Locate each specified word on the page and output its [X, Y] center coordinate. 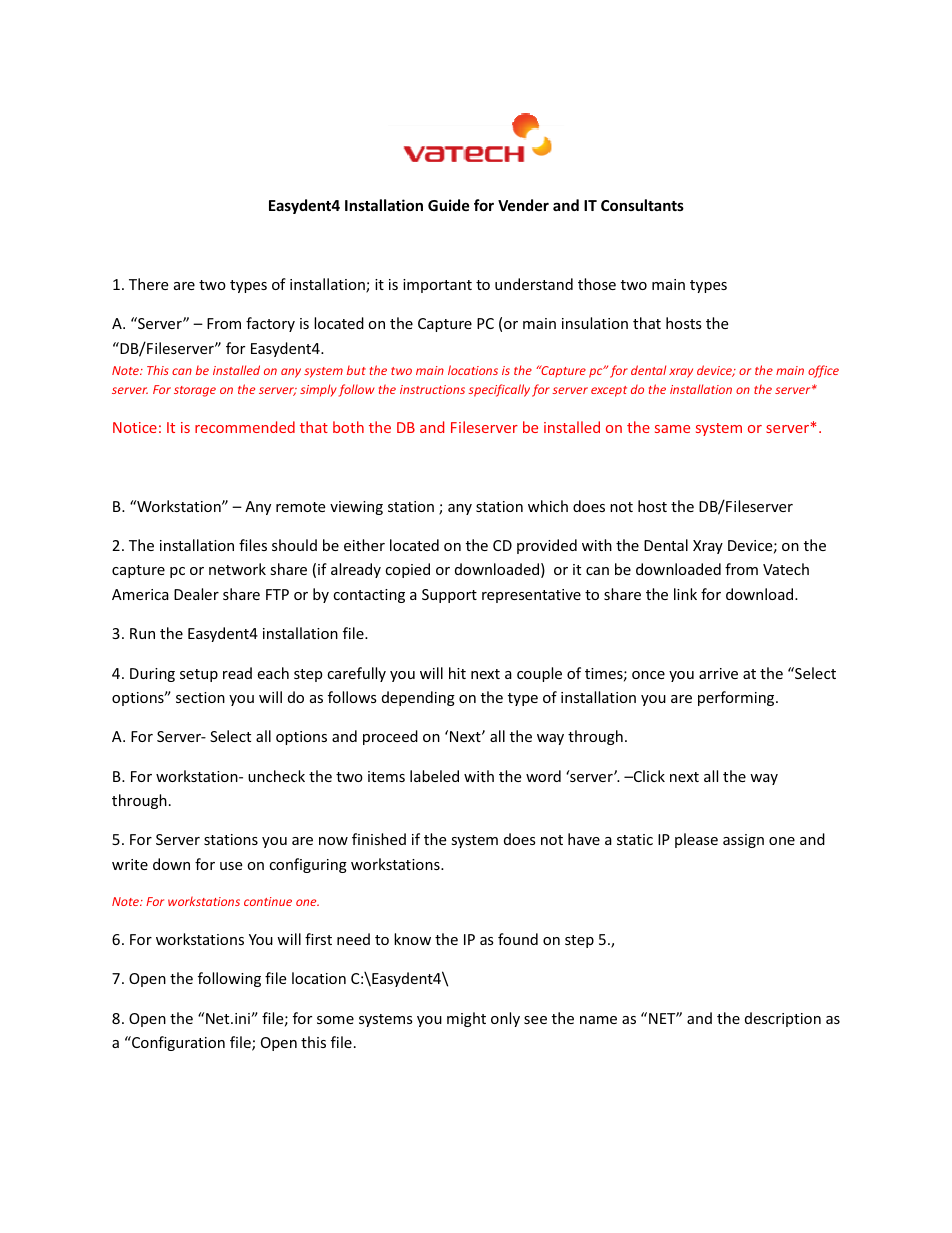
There [148, 284]
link [685, 594]
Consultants [642, 205]
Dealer [196, 594]
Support [449, 596]
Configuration [177, 1043]
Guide [448, 205]
